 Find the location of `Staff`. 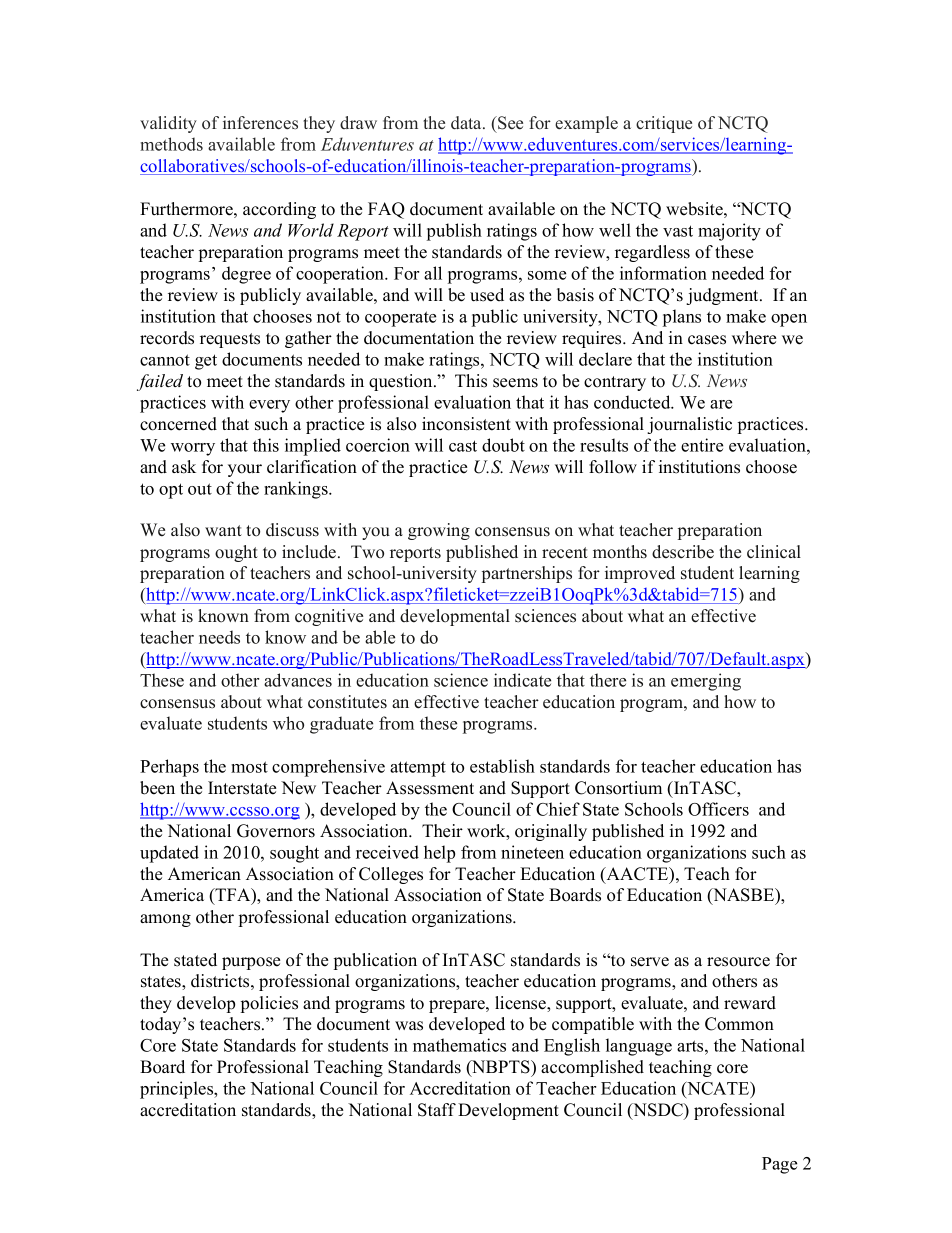

Staff is located at coordinates (437, 1110).
